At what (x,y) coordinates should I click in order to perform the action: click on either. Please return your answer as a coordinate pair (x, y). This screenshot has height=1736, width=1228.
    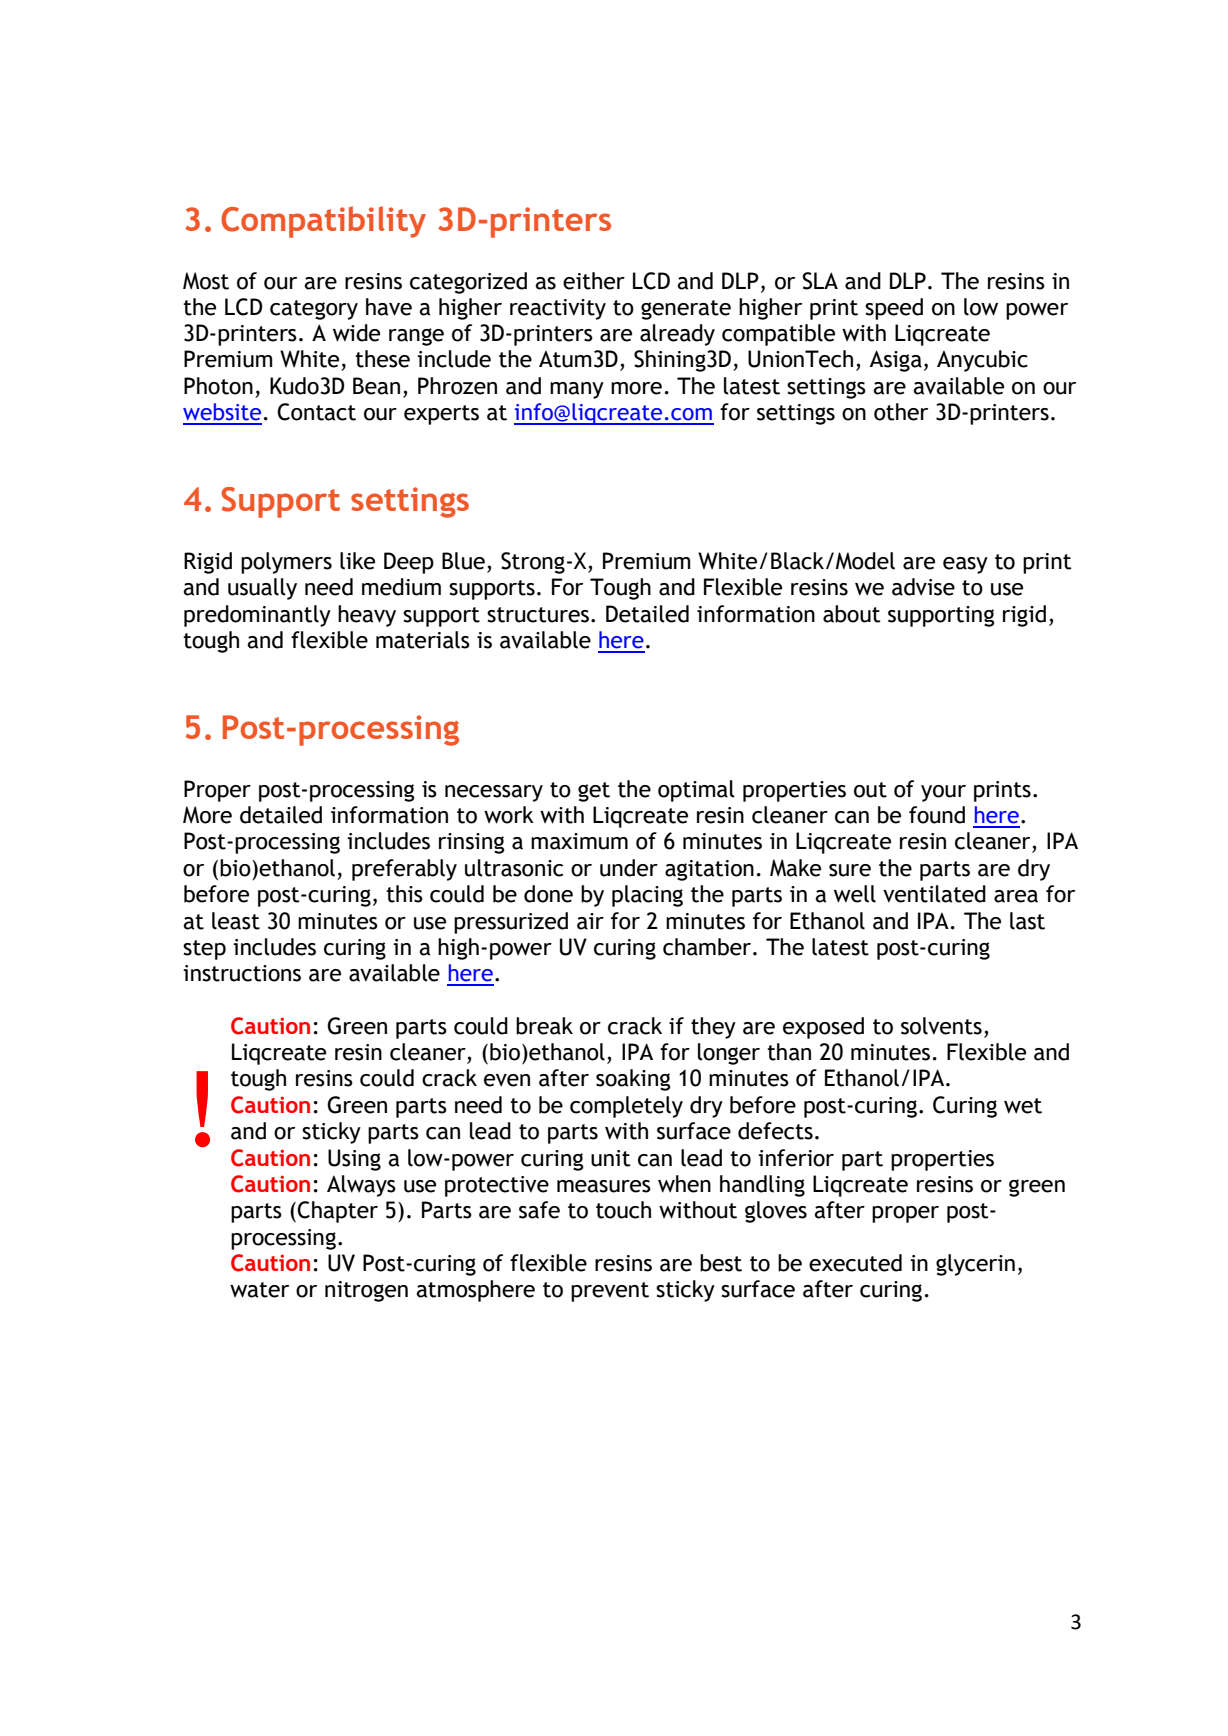
    Looking at the image, I should click on (594, 281).
